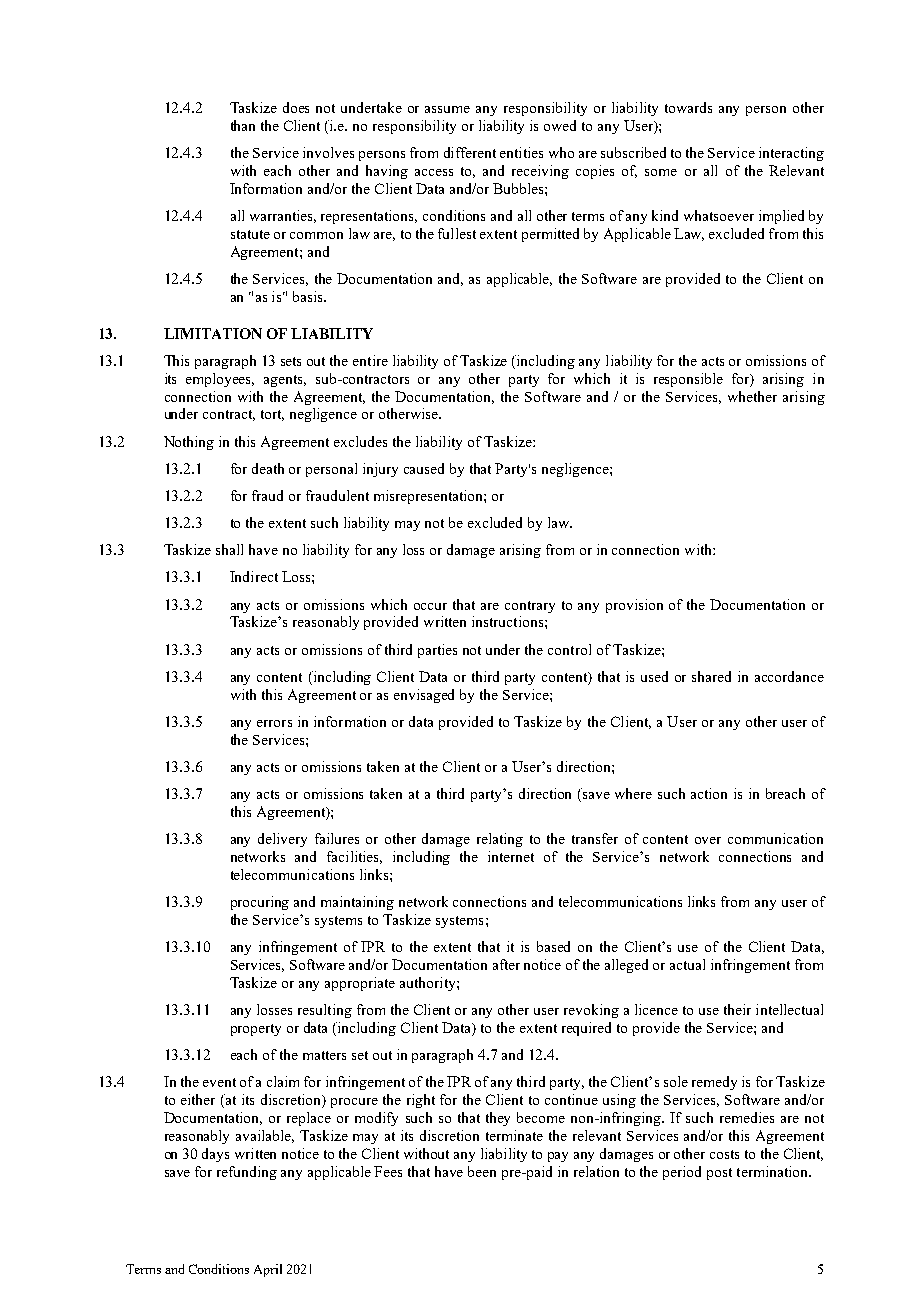 The width and height of the screenshot is (924, 1308). What do you see at coordinates (752, 396) in the screenshot?
I see `whether` at bounding box center [752, 396].
